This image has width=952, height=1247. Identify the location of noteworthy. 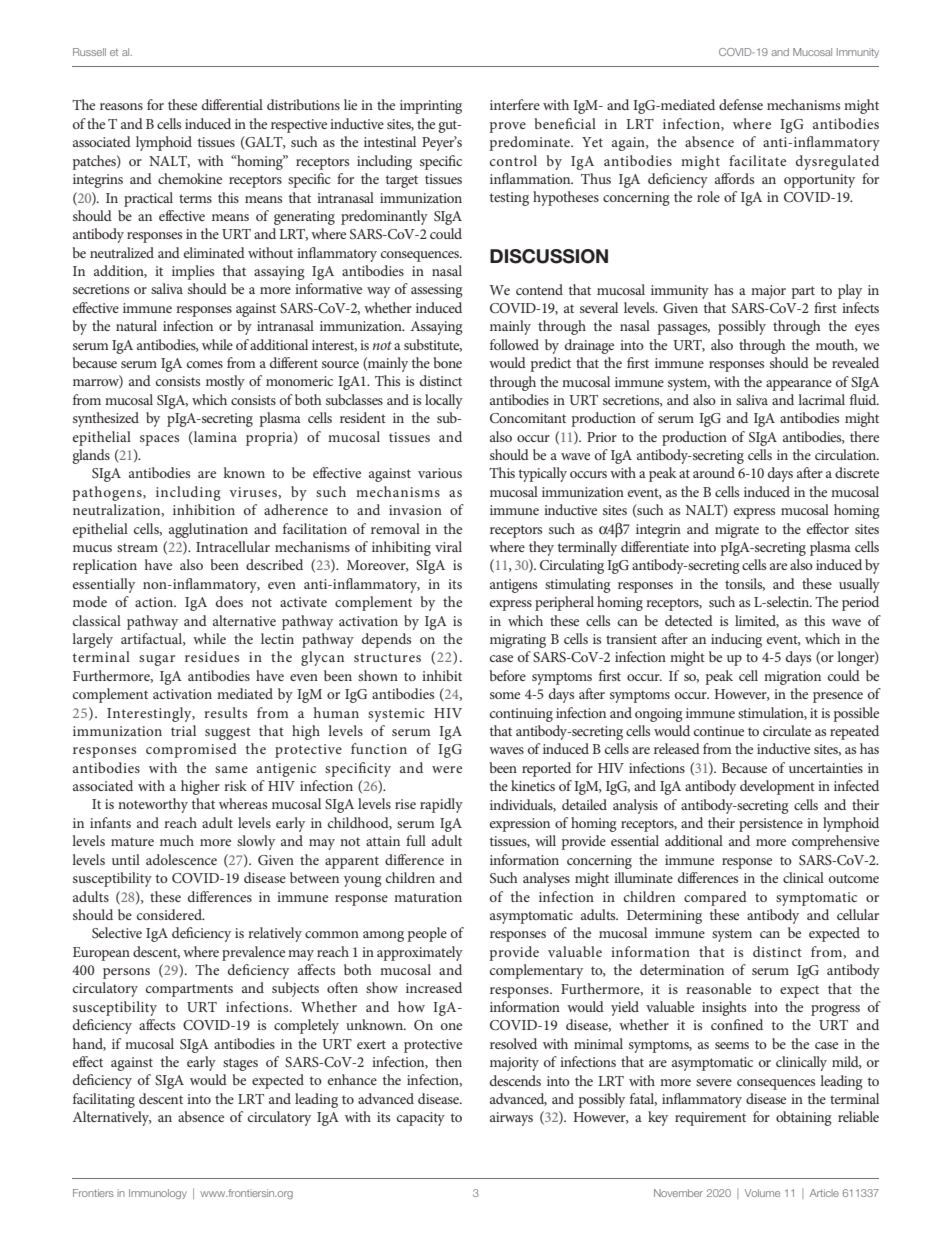
(153, 805).
